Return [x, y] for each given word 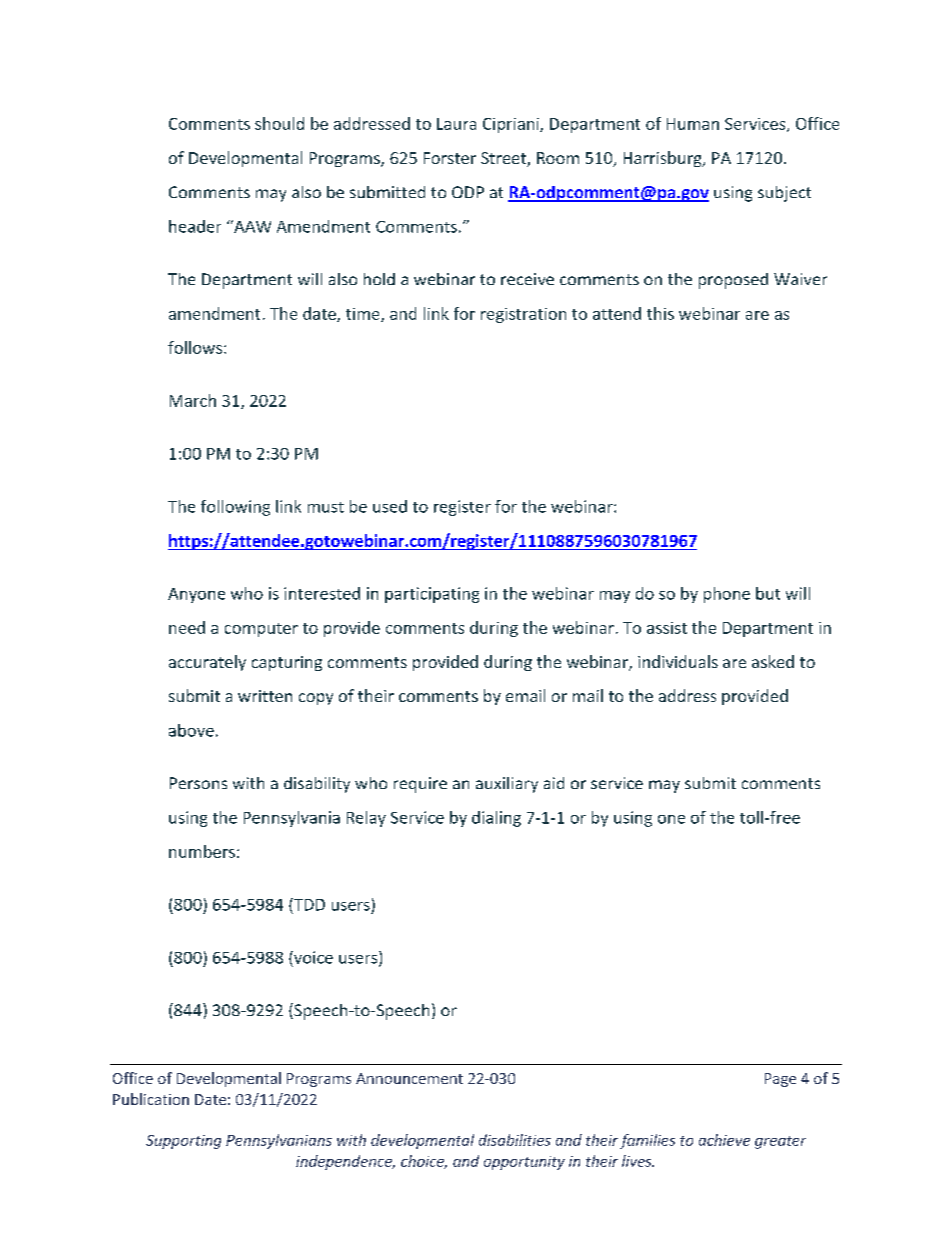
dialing [496, 819]
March [193, 400]
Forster [450, 158]
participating [432, 595]
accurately [207, 663]
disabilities [515, 1140]
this [660, 313]
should [279, 123]
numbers [202, 851]
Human [693, 124]
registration [523, 315]
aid [554, 783]
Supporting [183, 1142]
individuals [678, 661]
